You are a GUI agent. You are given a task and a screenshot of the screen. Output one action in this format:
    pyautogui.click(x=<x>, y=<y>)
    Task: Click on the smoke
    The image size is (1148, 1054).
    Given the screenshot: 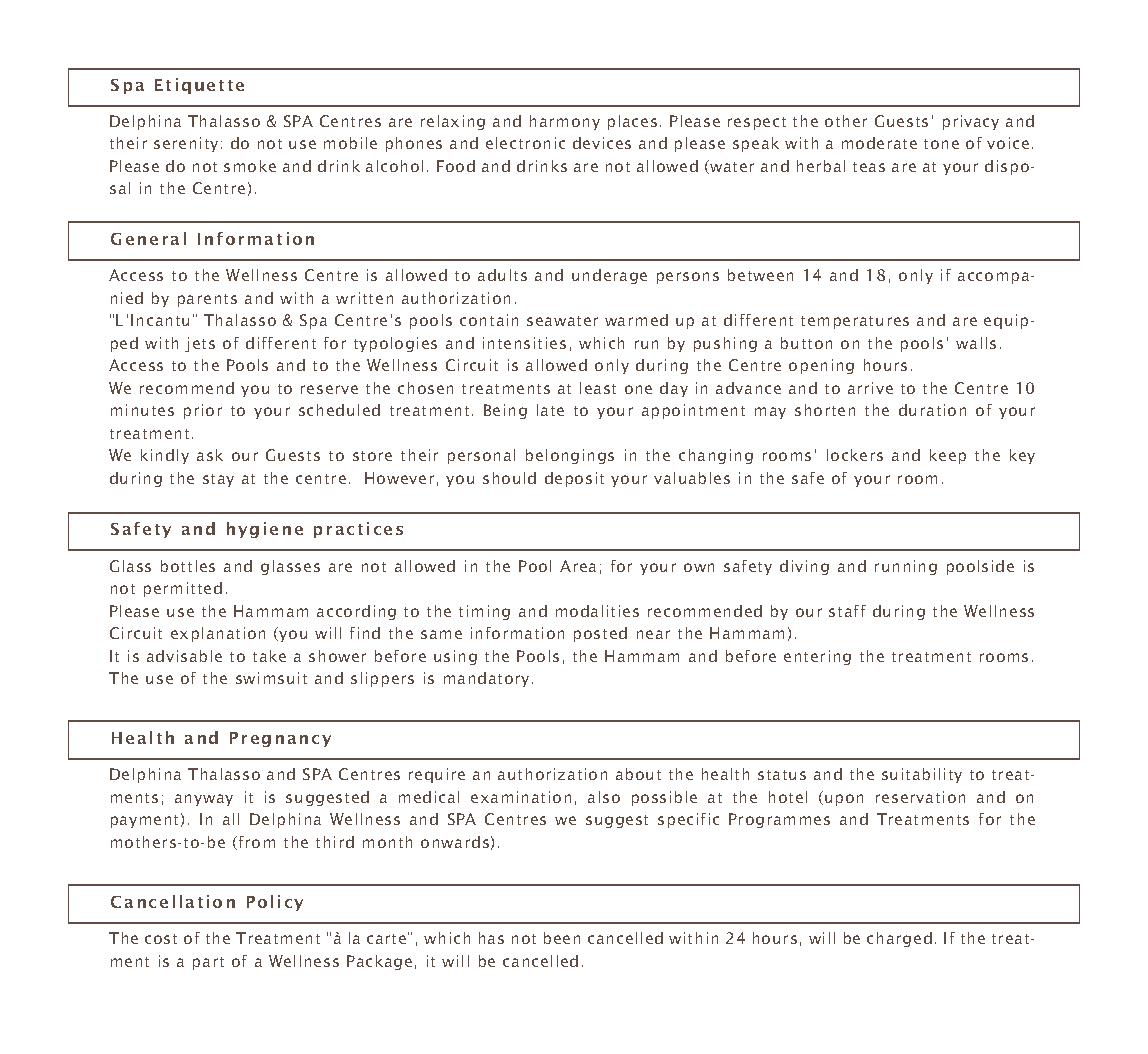 What is the action you would take?
    pyautogui.click(x=250, y=166)
